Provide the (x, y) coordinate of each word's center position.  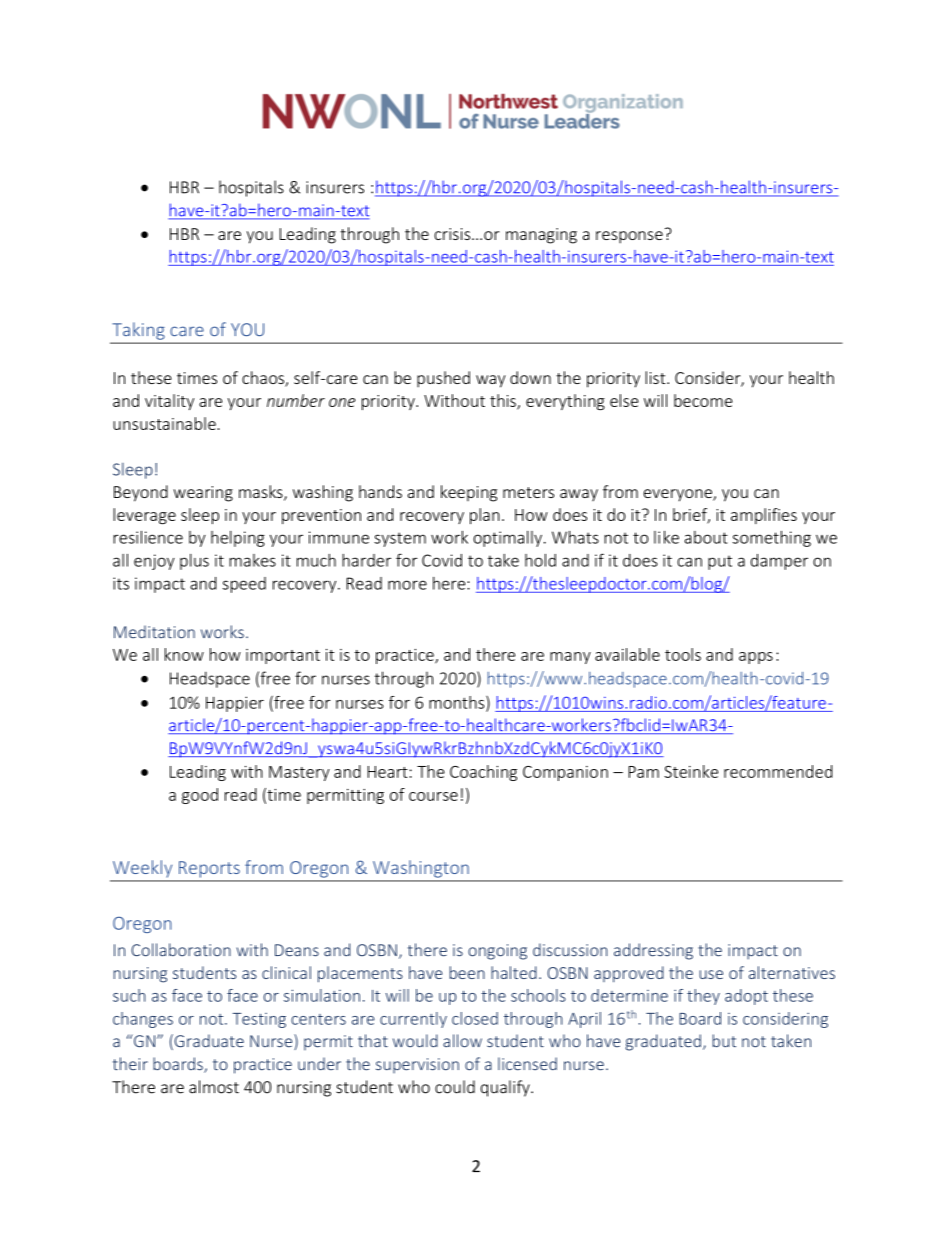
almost (214, 1087)
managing (541, 236)
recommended (778, 771)
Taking (138, 331)
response (629, 237)
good (200, 796)
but (724, 1041)
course (433, 796)
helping (238, 539)
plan (485, 516)
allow (462, 1041)
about (706, 537)
